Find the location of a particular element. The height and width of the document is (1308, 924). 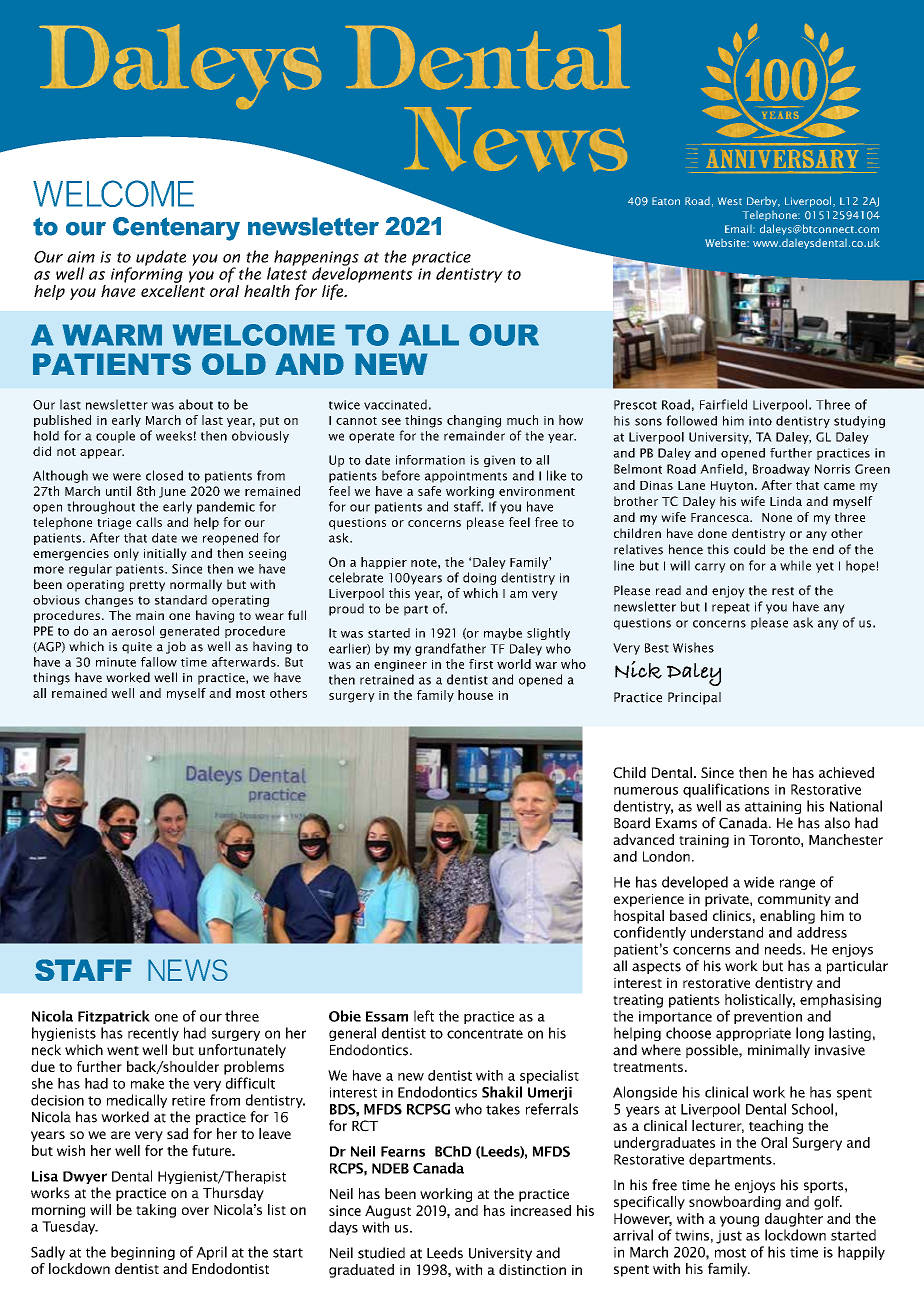

Linda is located at coordinates (786, 501).
